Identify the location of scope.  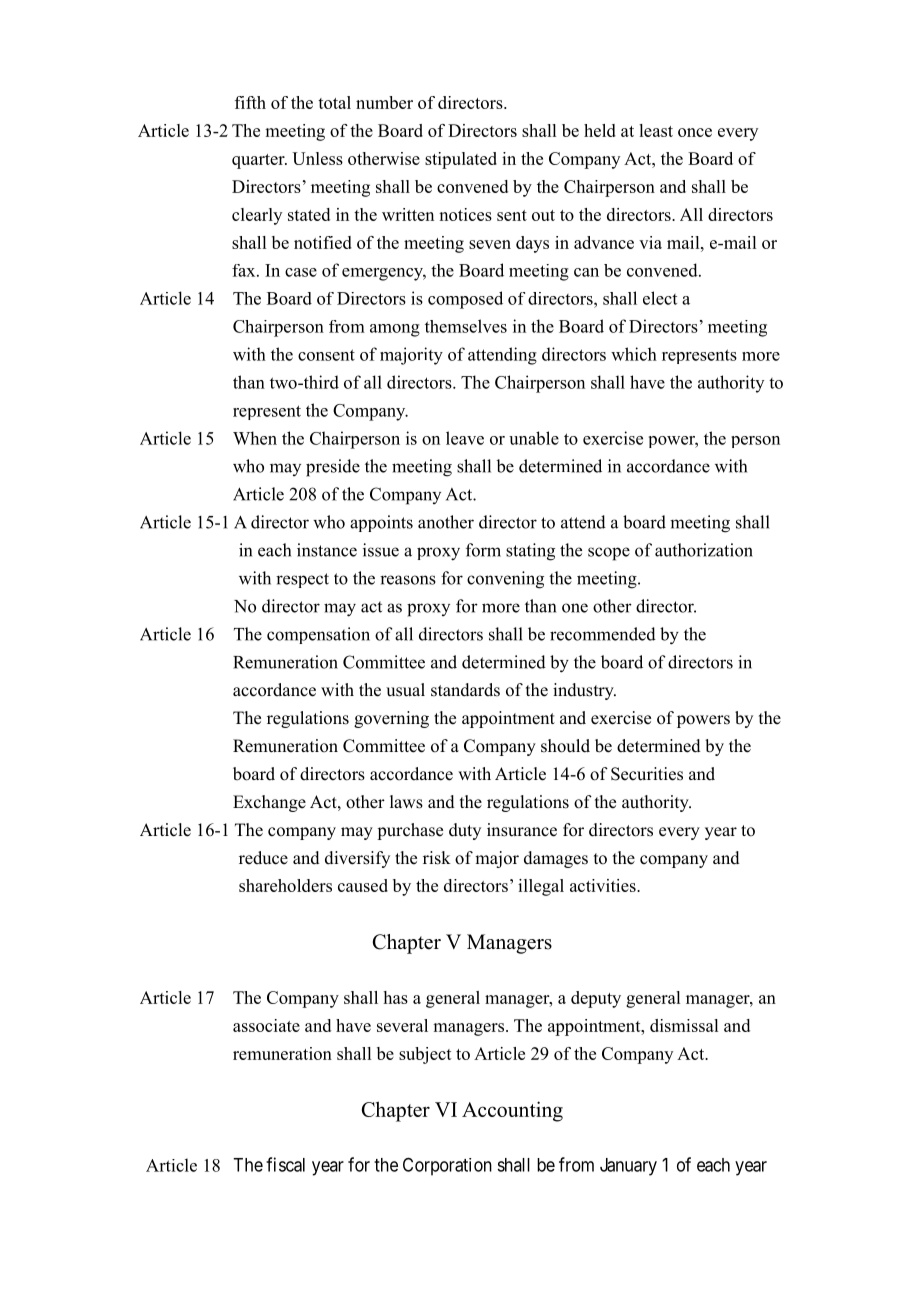
(609, 554).
